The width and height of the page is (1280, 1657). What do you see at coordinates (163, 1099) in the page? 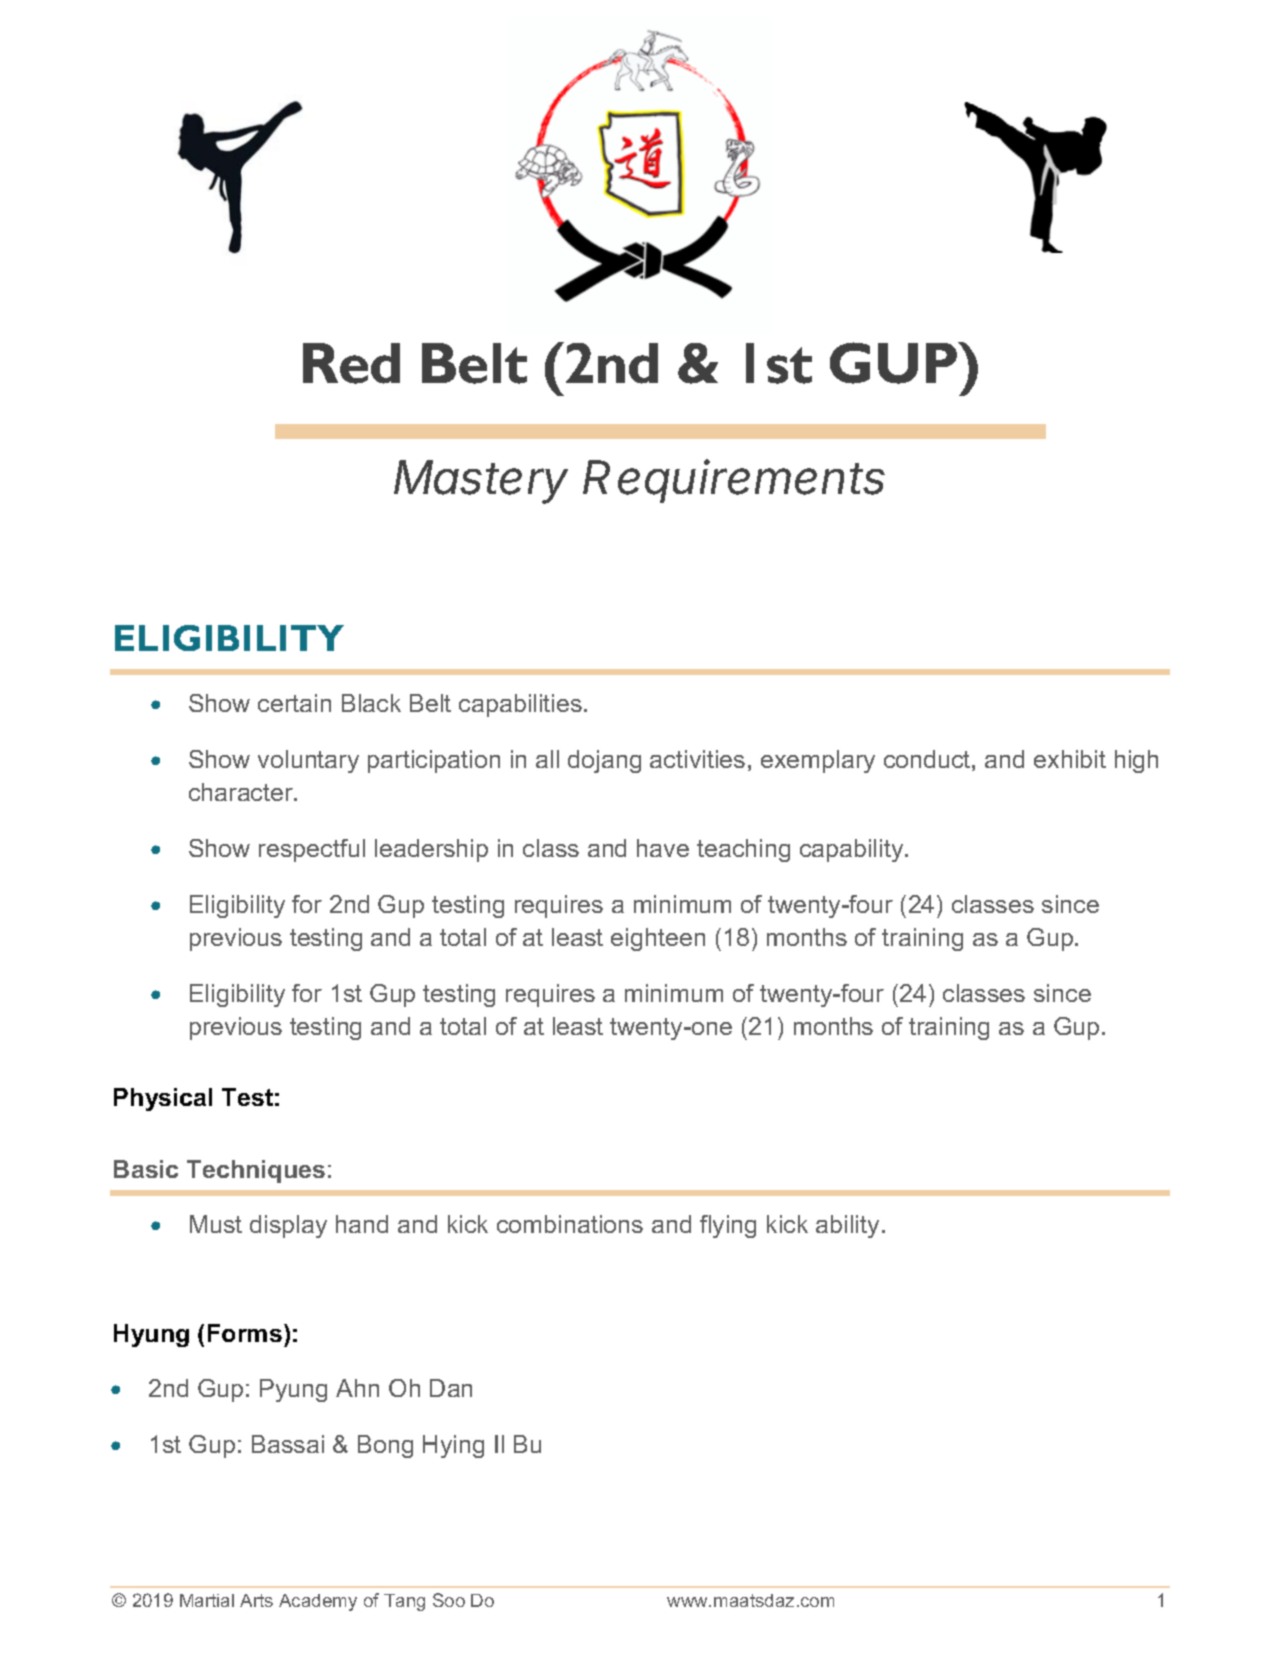
I see `Physical` at bounding box center [163, 1099].
